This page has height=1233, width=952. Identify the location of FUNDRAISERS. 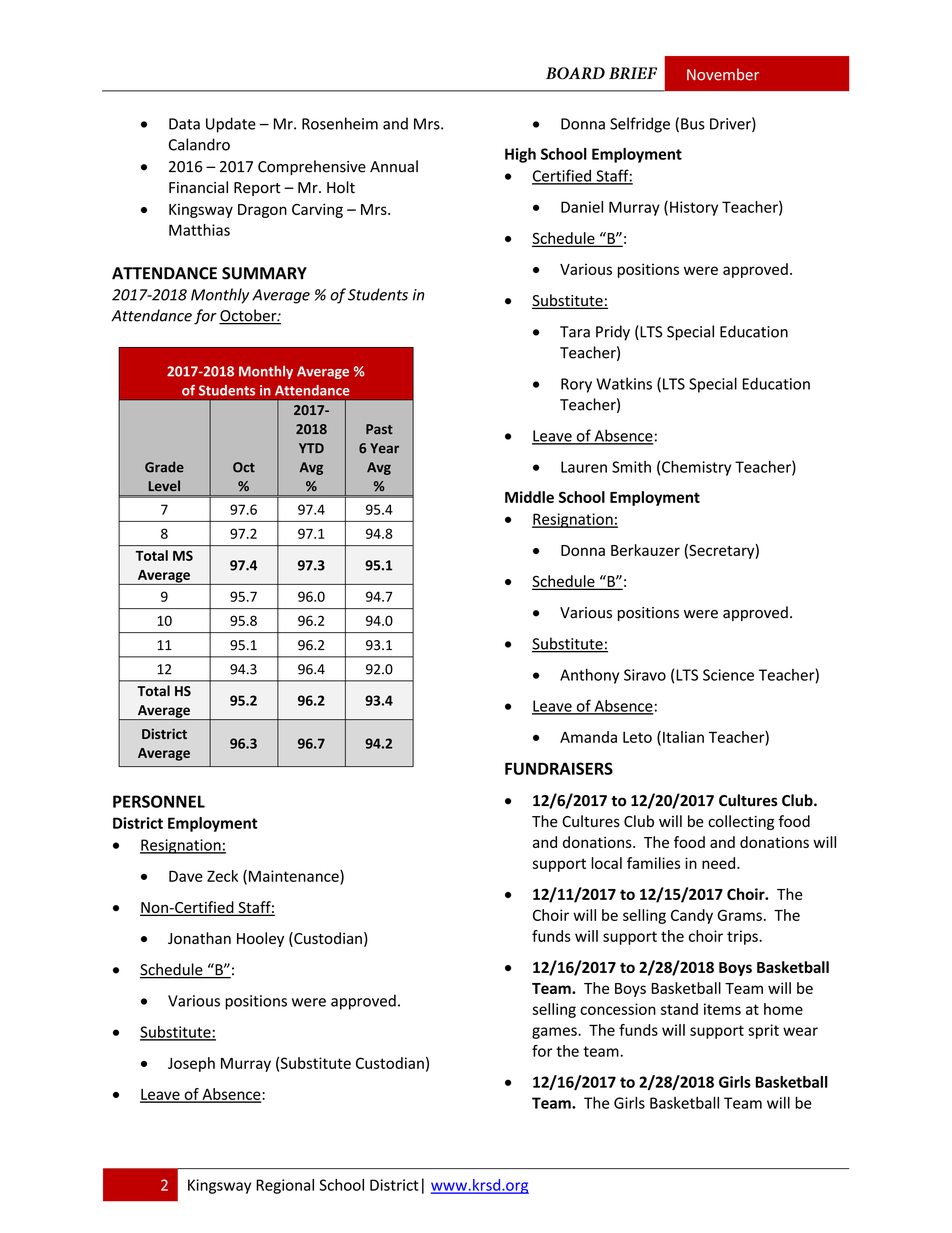
(559, 768).
